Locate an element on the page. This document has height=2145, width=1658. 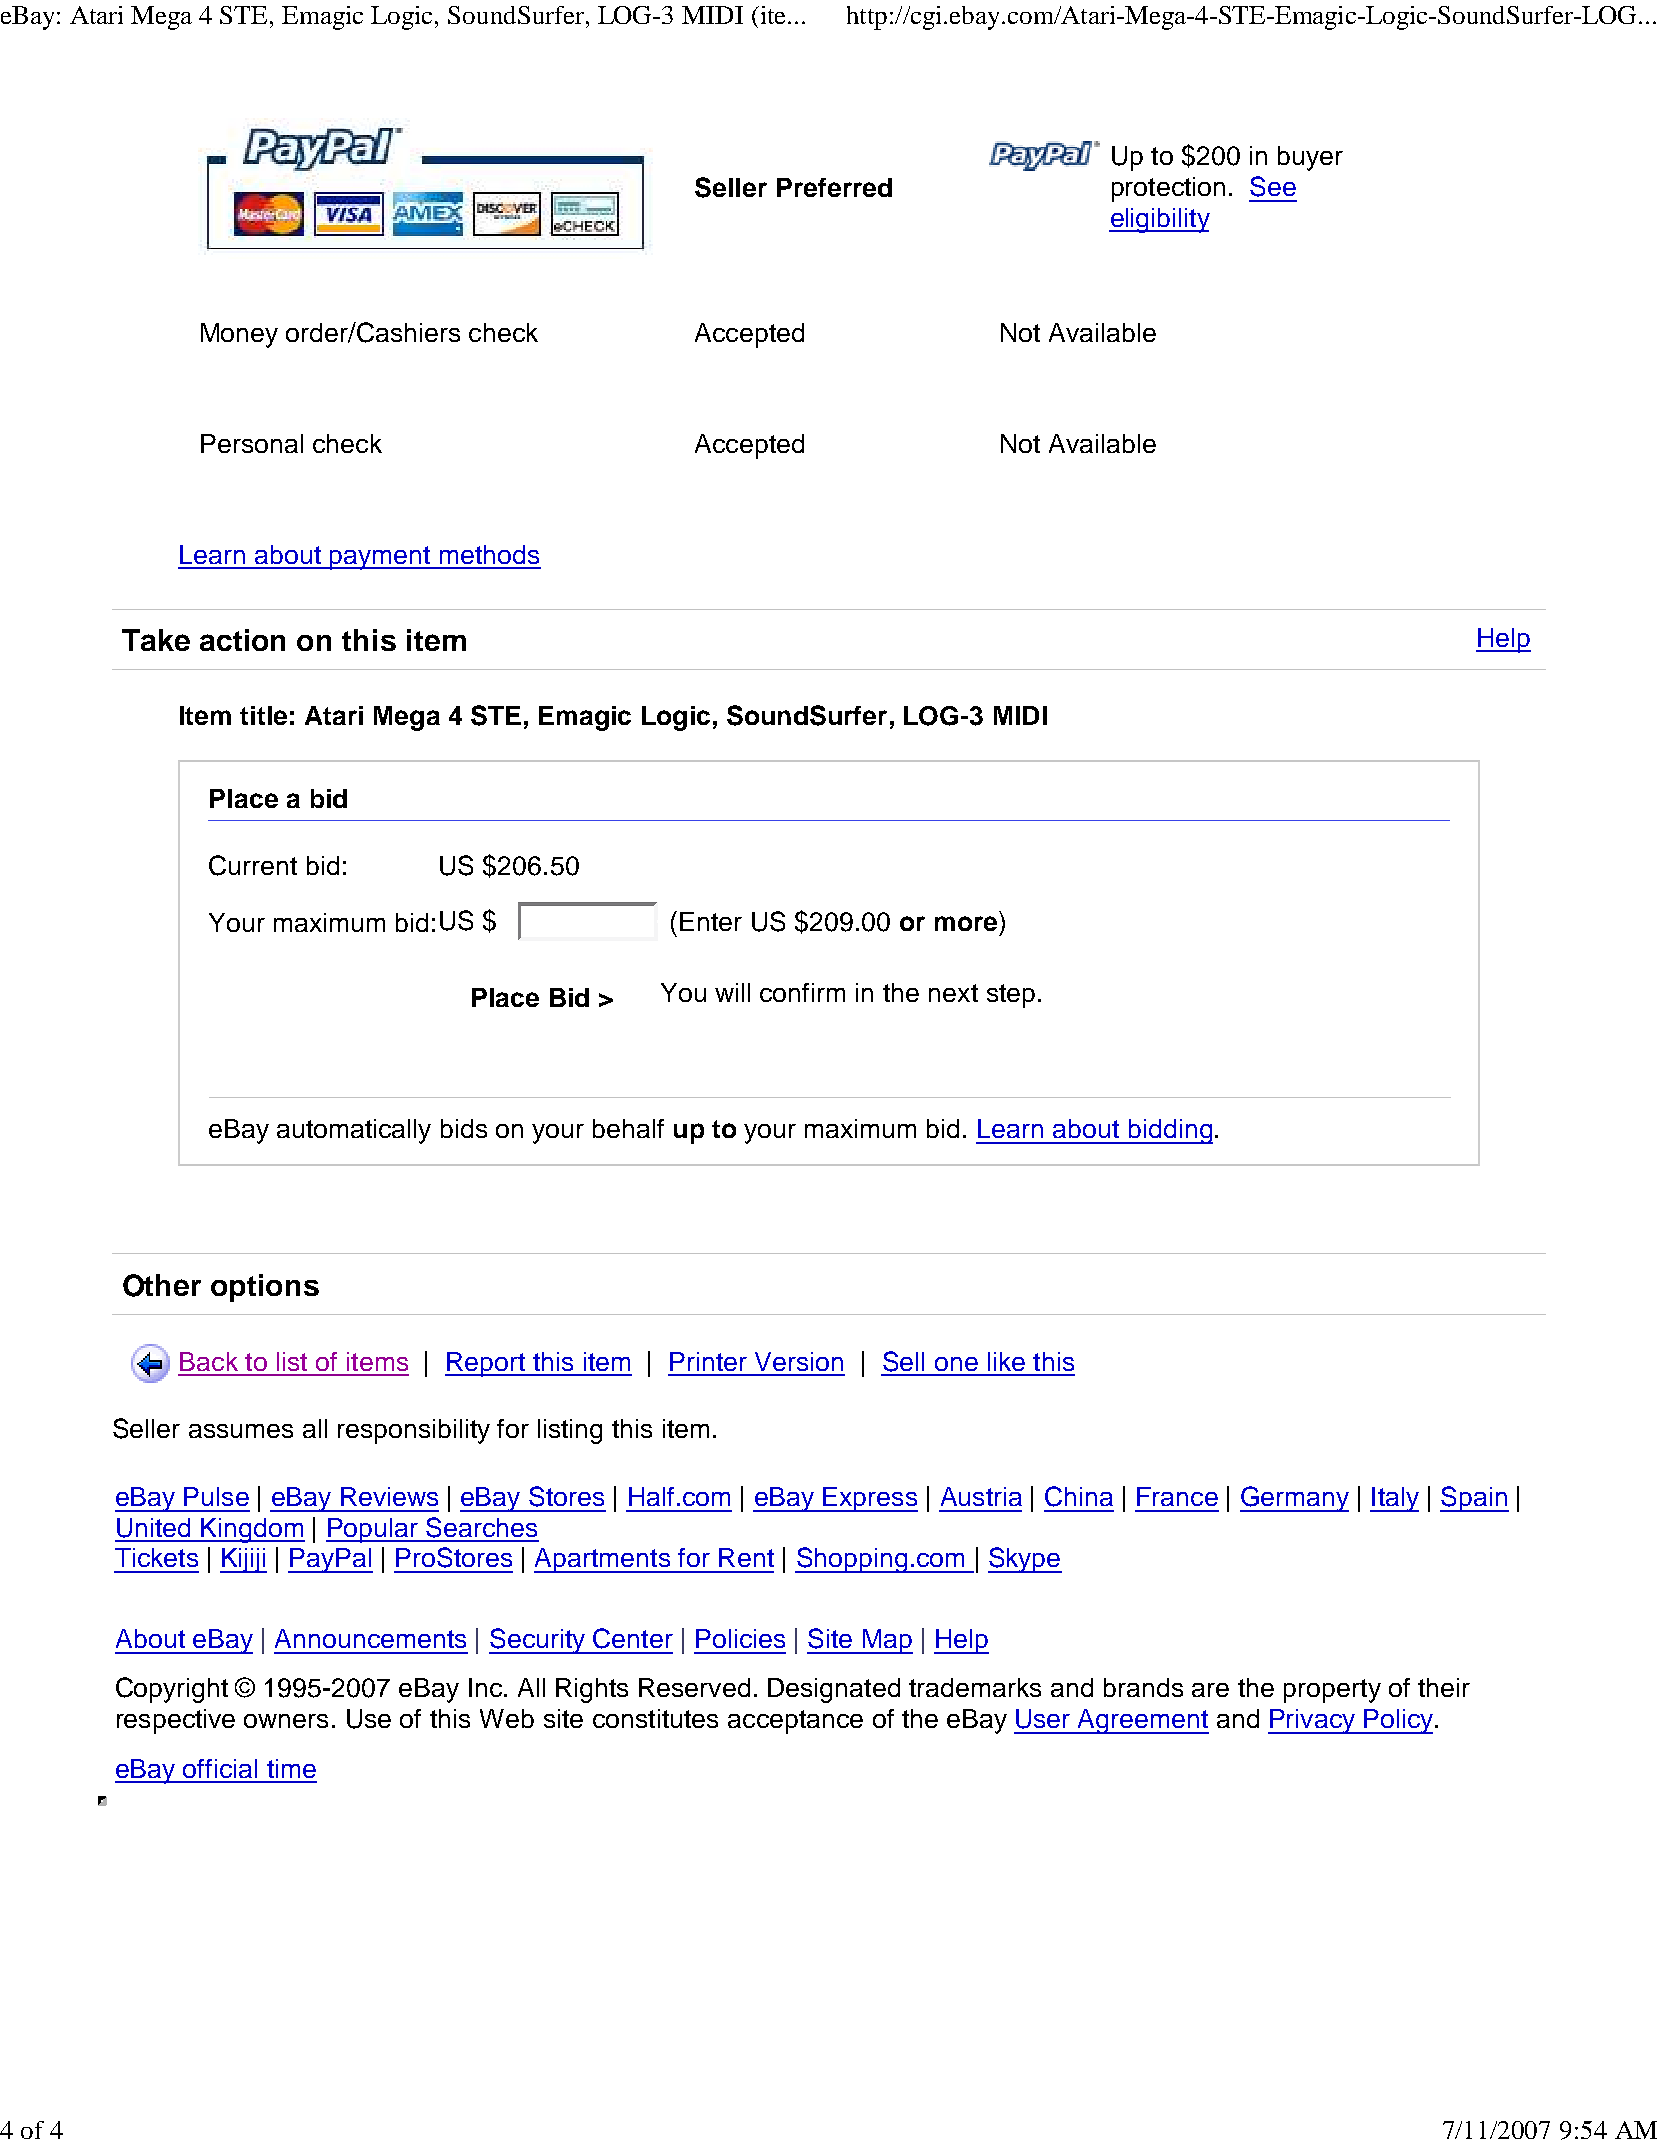
automatically is located at coordinates (354, 1131).
